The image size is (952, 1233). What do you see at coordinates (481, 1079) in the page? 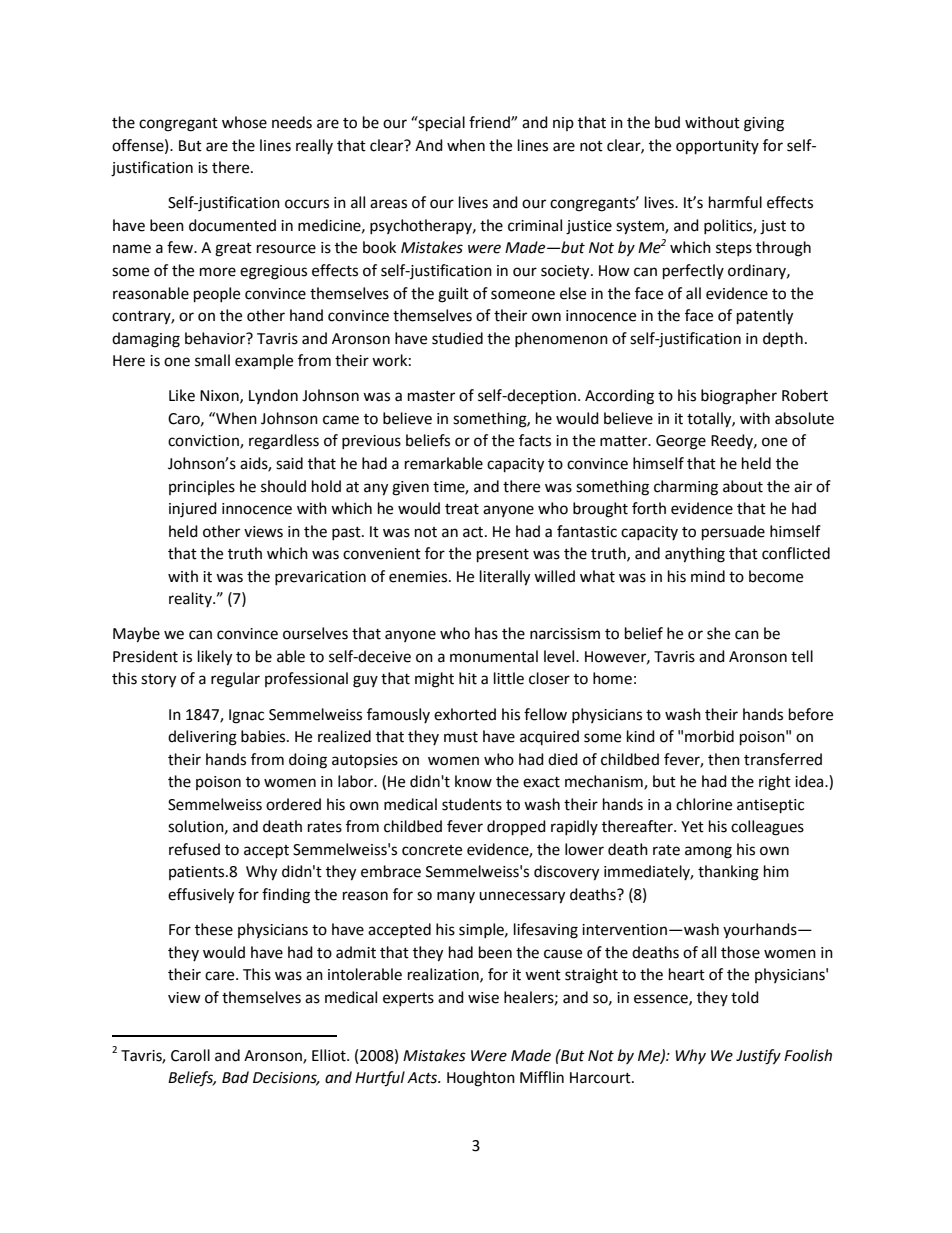
I see `Houghton` at bounding box center [481, 1079].
